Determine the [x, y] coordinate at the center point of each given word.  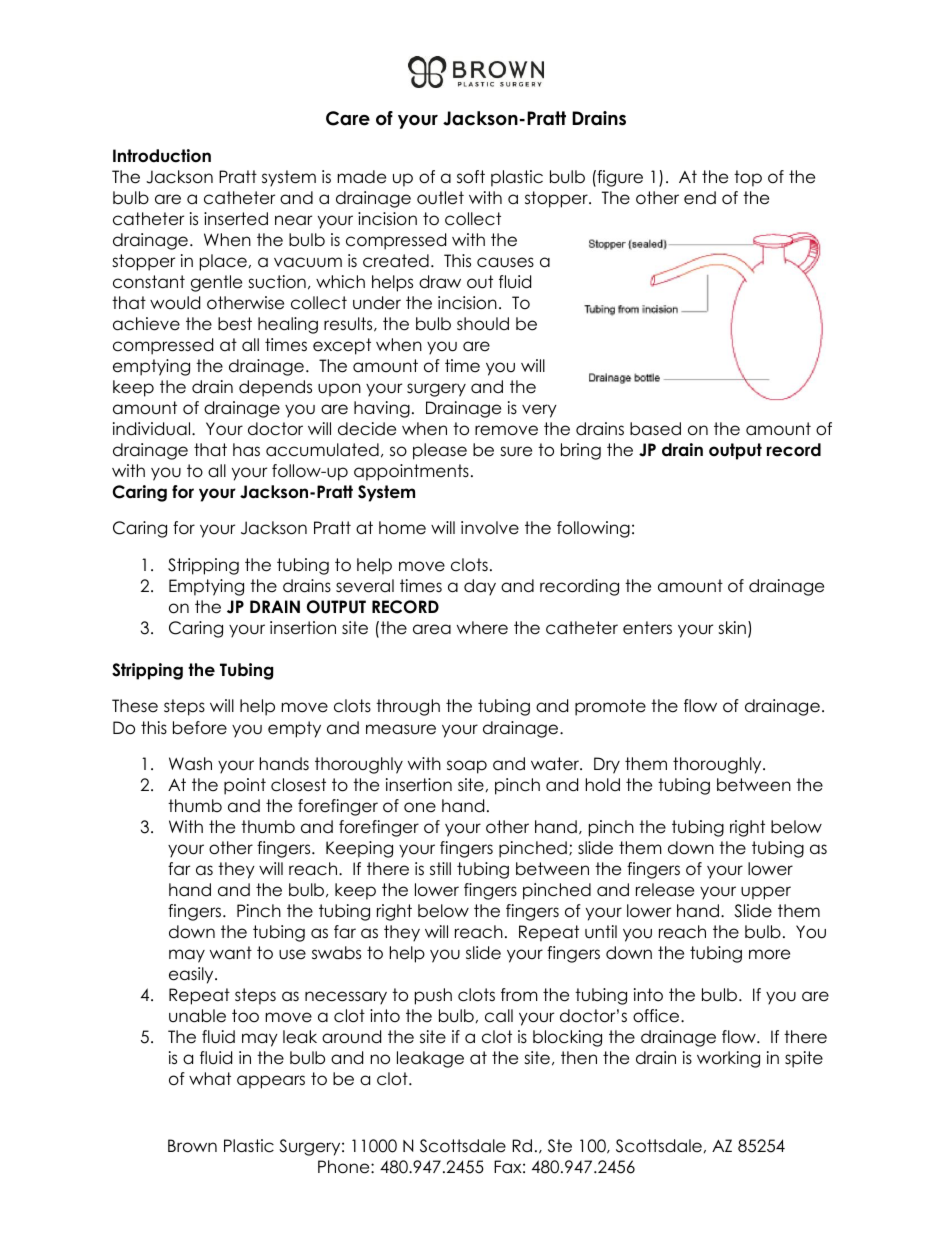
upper [766, 893]
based [655, 429]
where [482, 628]
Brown [192, 1146]
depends [275, 388]
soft [471, 177]
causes [505, 262]
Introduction [162, 156]
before [200, 728]
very [539, 411]
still [440, 869]
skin [732, 627]
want [231, 953]
